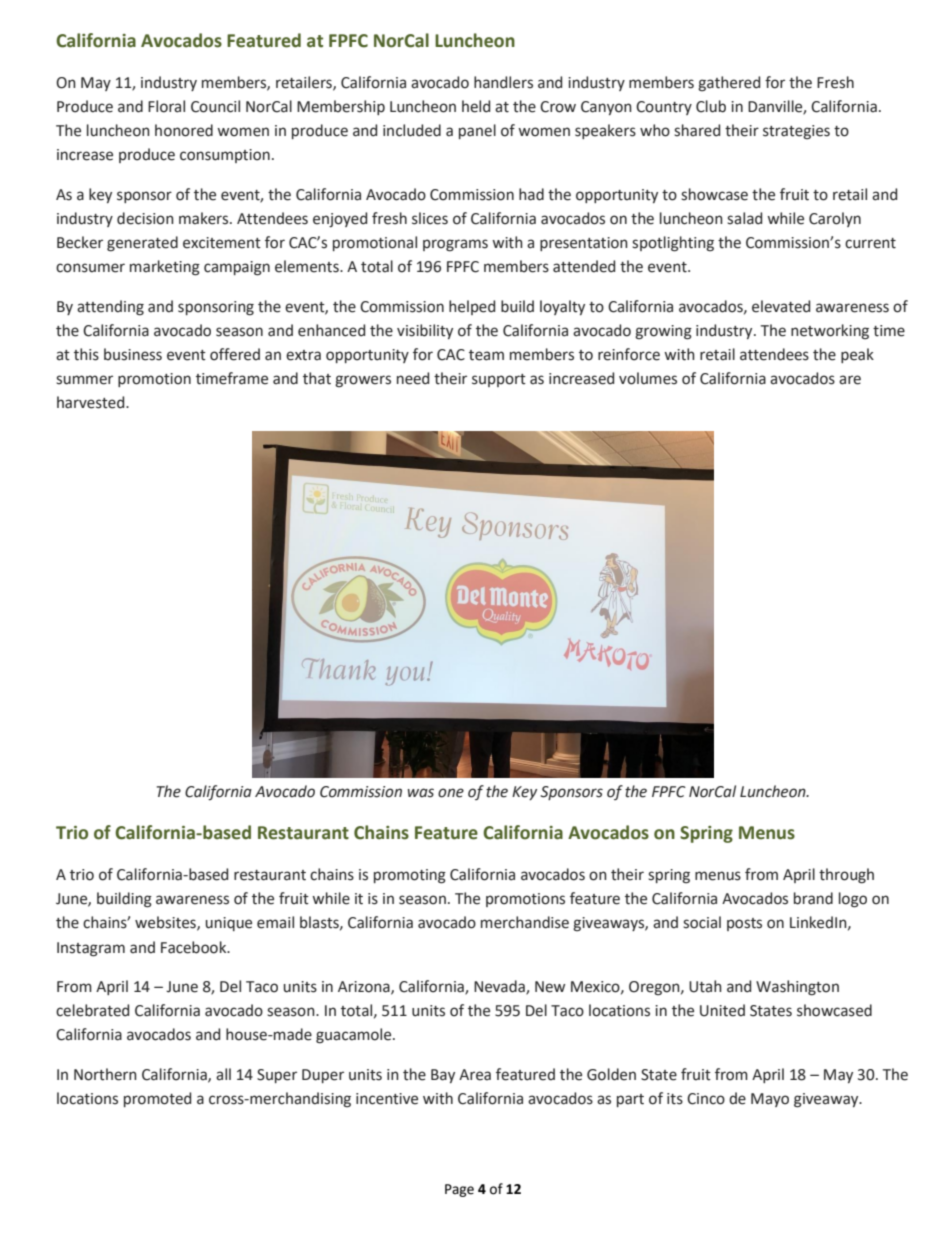 Image resolution: width=952 pixels, height=1233 pixels. I want to click on promoted, so click(157, 1099).
